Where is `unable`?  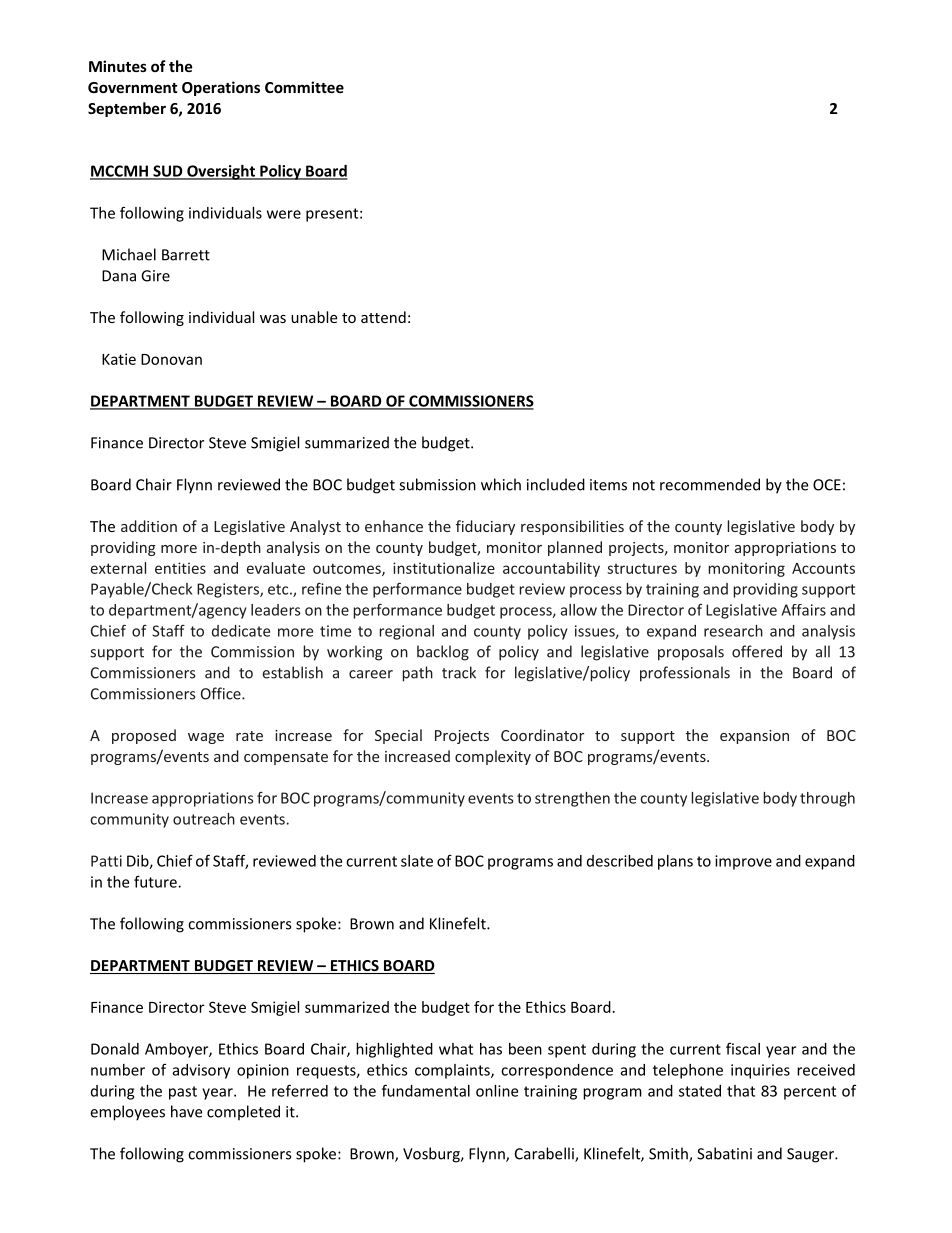
unable is located at coordinates (314, 317).
